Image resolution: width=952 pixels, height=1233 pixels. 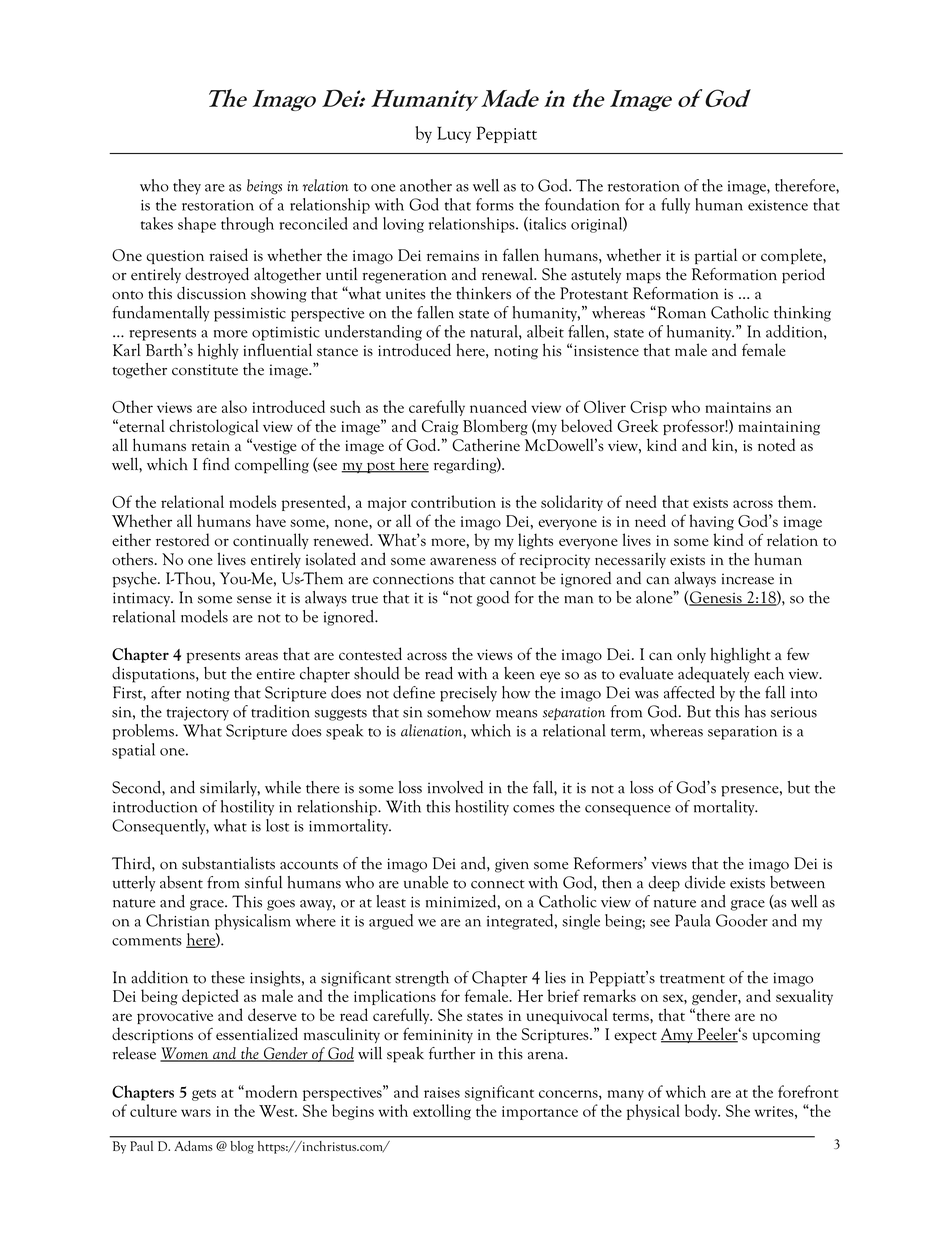 I want to click on existence, so click(x=778, y=205).
